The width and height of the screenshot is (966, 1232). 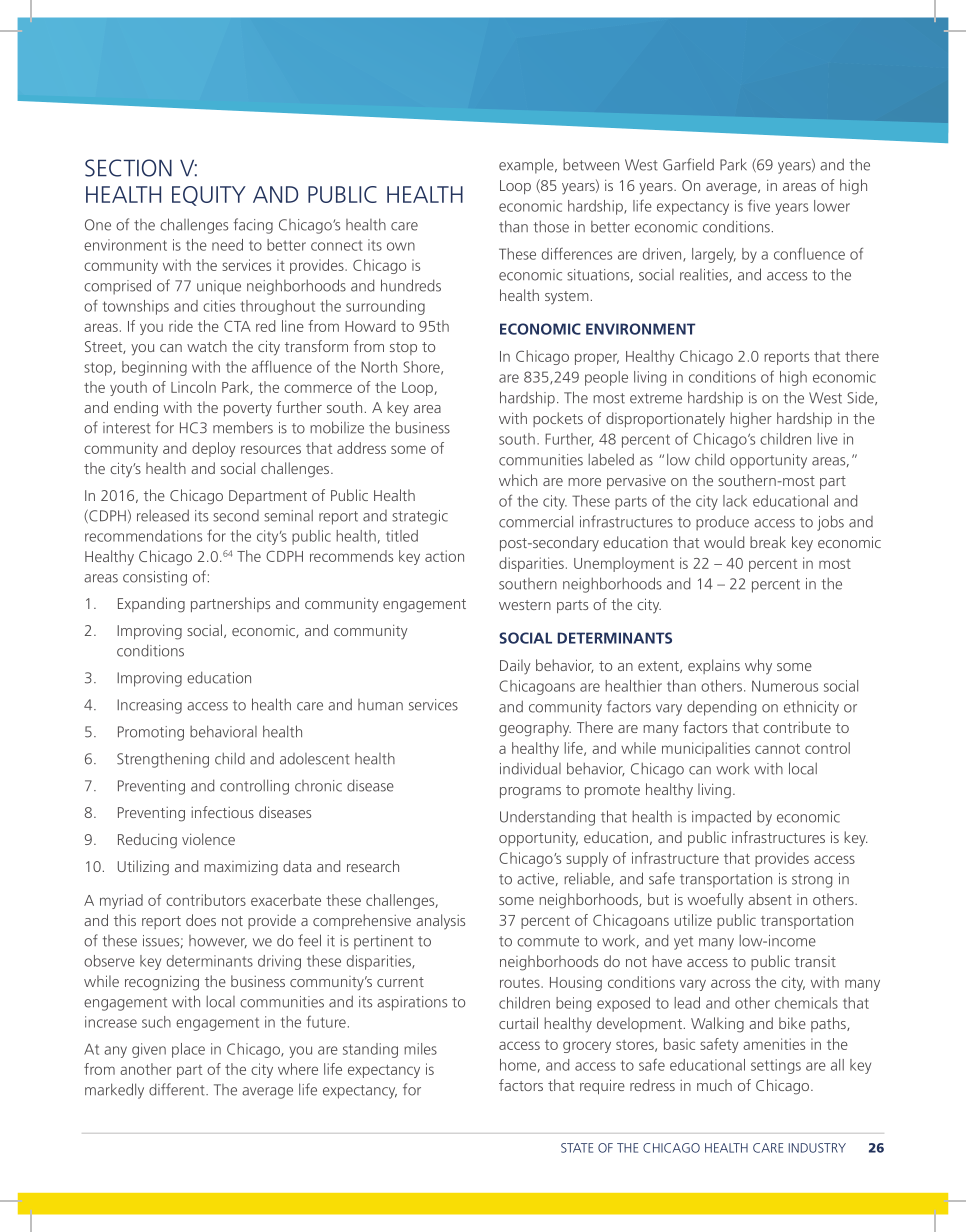 I want to click on Increasing, so click(x=149, y=706).
